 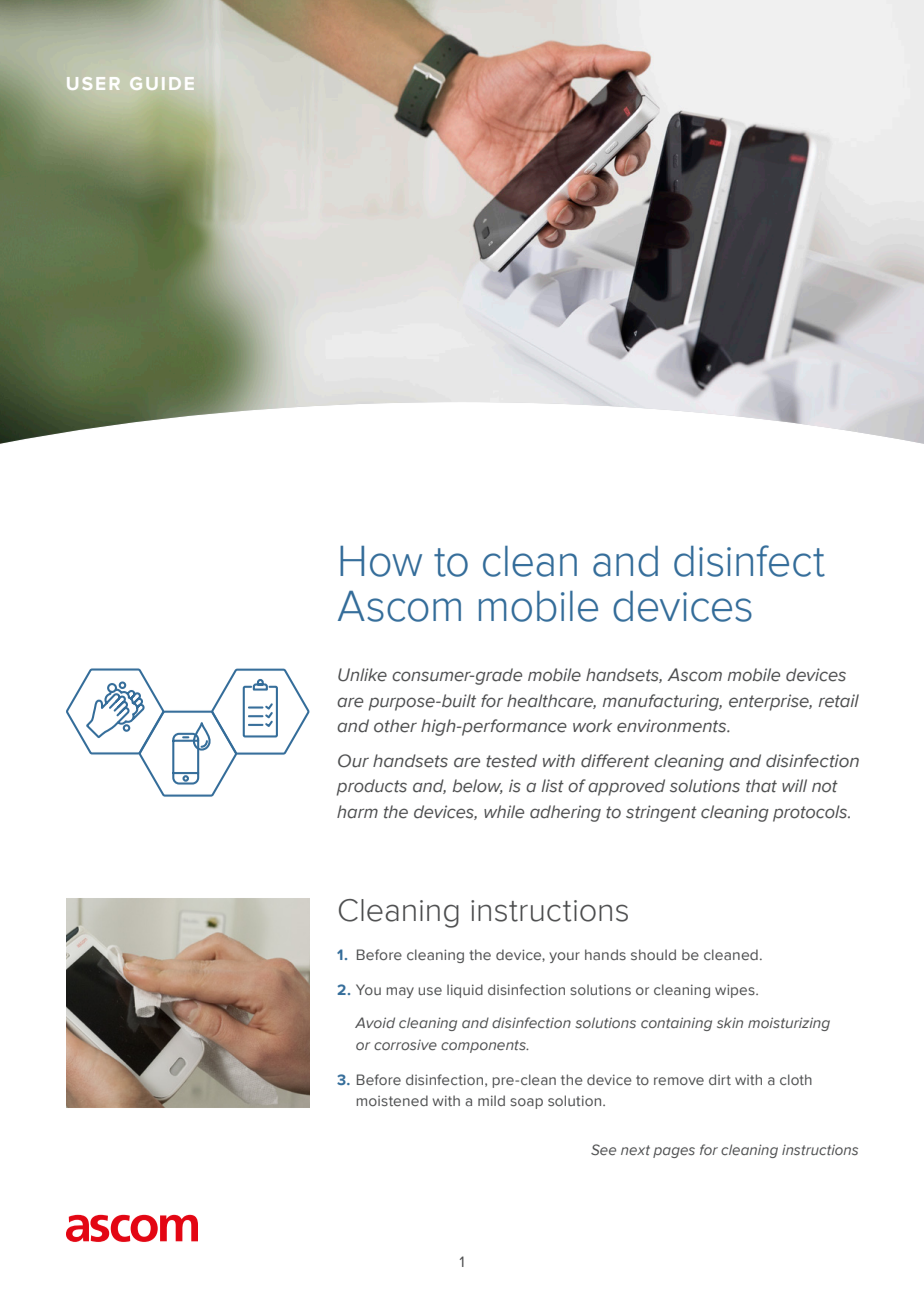 I want to click on moistened, so click(x=392, y=1100).
